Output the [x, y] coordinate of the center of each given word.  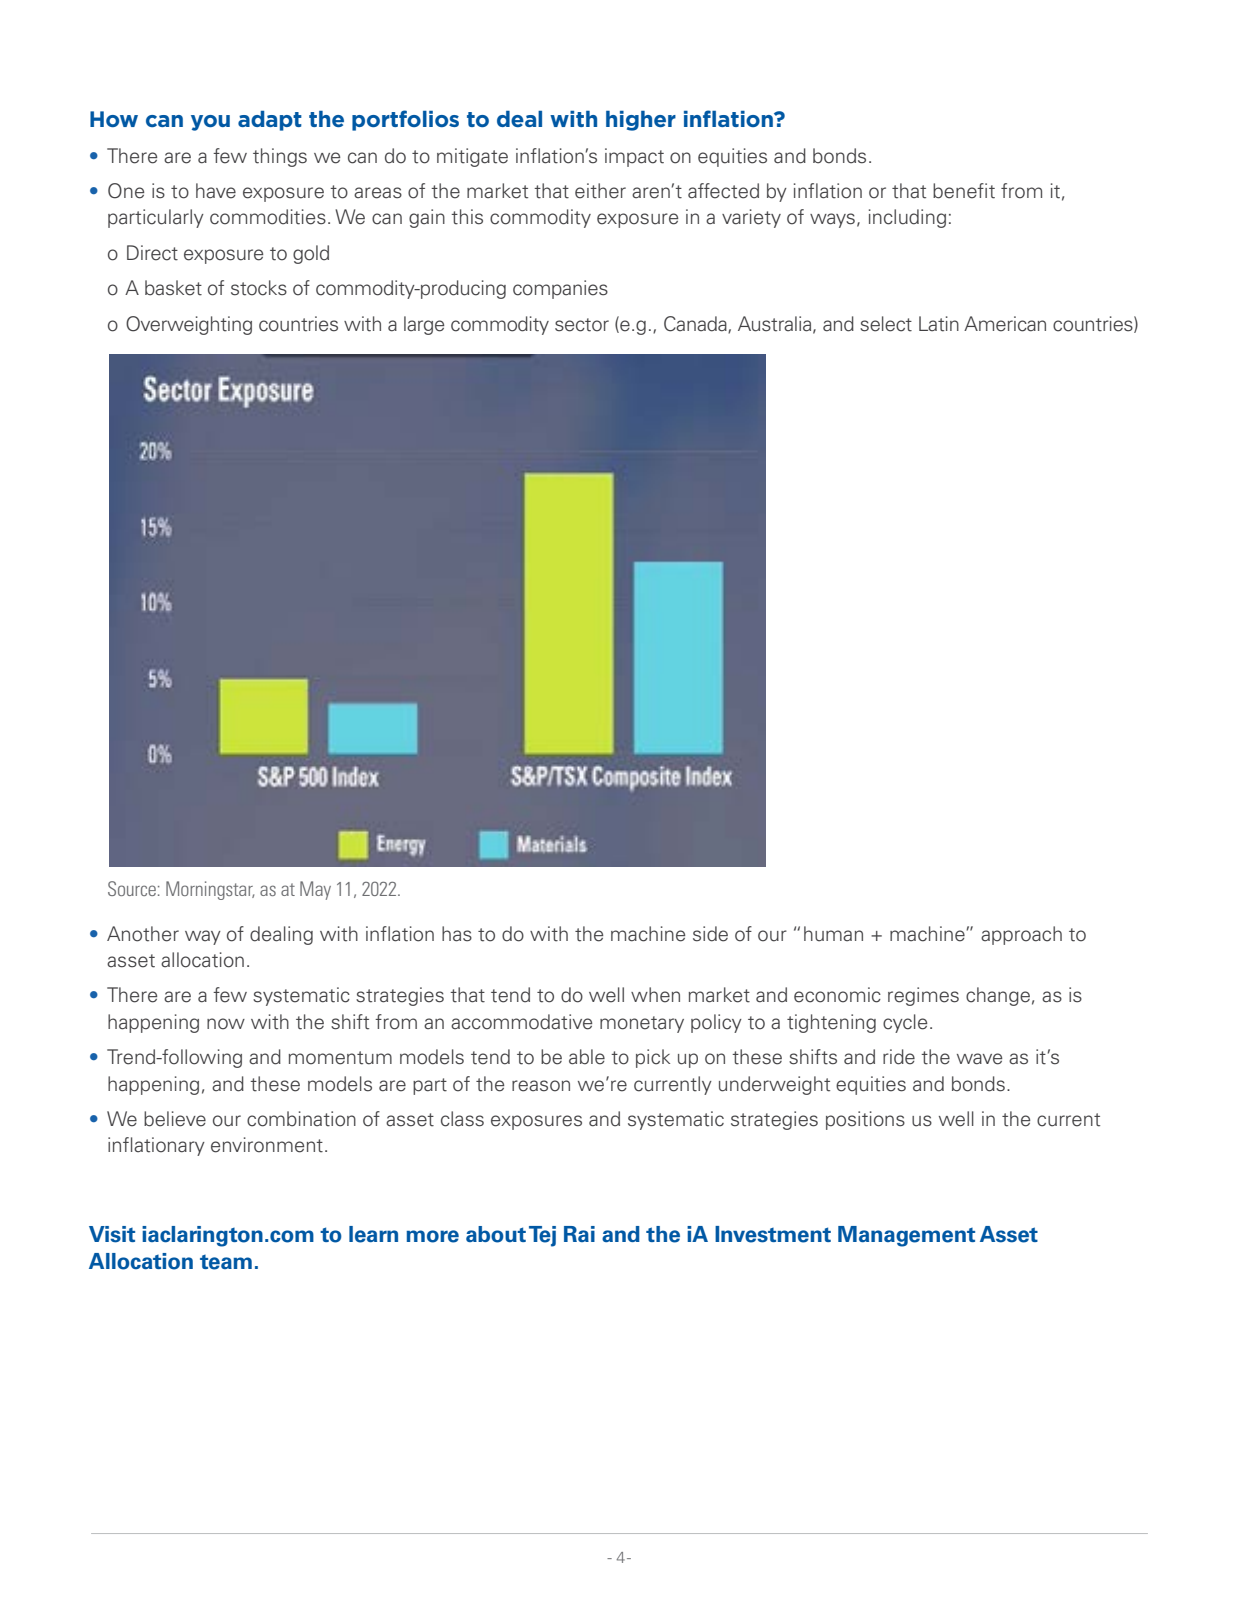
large [424, 325]
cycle [905, 1023]
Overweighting [189, 325]
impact [634, 157]
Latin [939, 324]
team [226, 1262]
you [210, 123]
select [886, 324]
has [457, 934]
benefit [964, 191]
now [226, 1024]
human [833, 934]
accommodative [521, 1022]
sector [582, 325]
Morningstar [210, 890]
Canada [696, 324]
